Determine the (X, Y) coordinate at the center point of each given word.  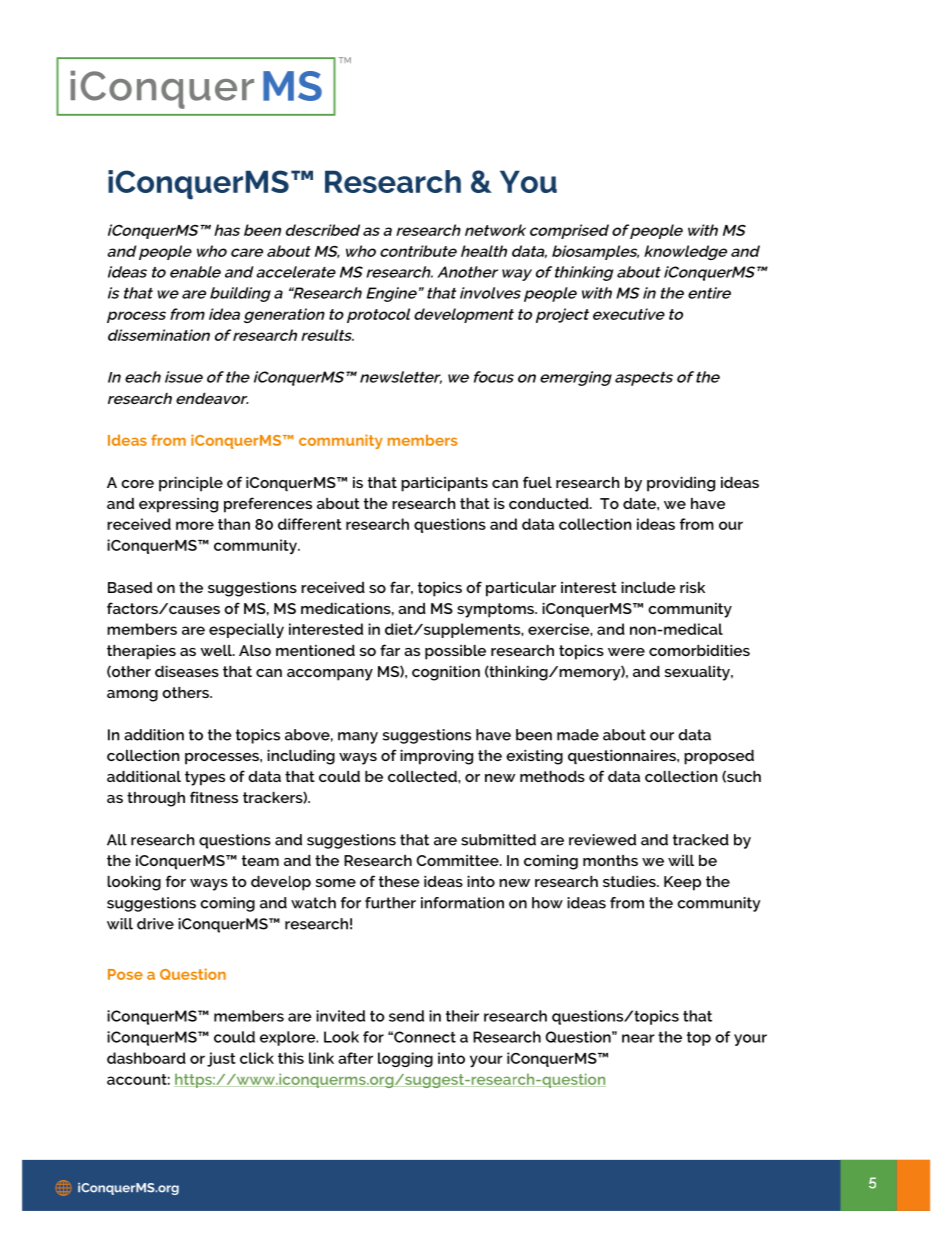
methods (552, 776)
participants (444, 484)
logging (405, 1059)
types (205, 778)
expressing (178, 505)
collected (423, 776)
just (221, 1059)
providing (681, 484)
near (638, 1038)
